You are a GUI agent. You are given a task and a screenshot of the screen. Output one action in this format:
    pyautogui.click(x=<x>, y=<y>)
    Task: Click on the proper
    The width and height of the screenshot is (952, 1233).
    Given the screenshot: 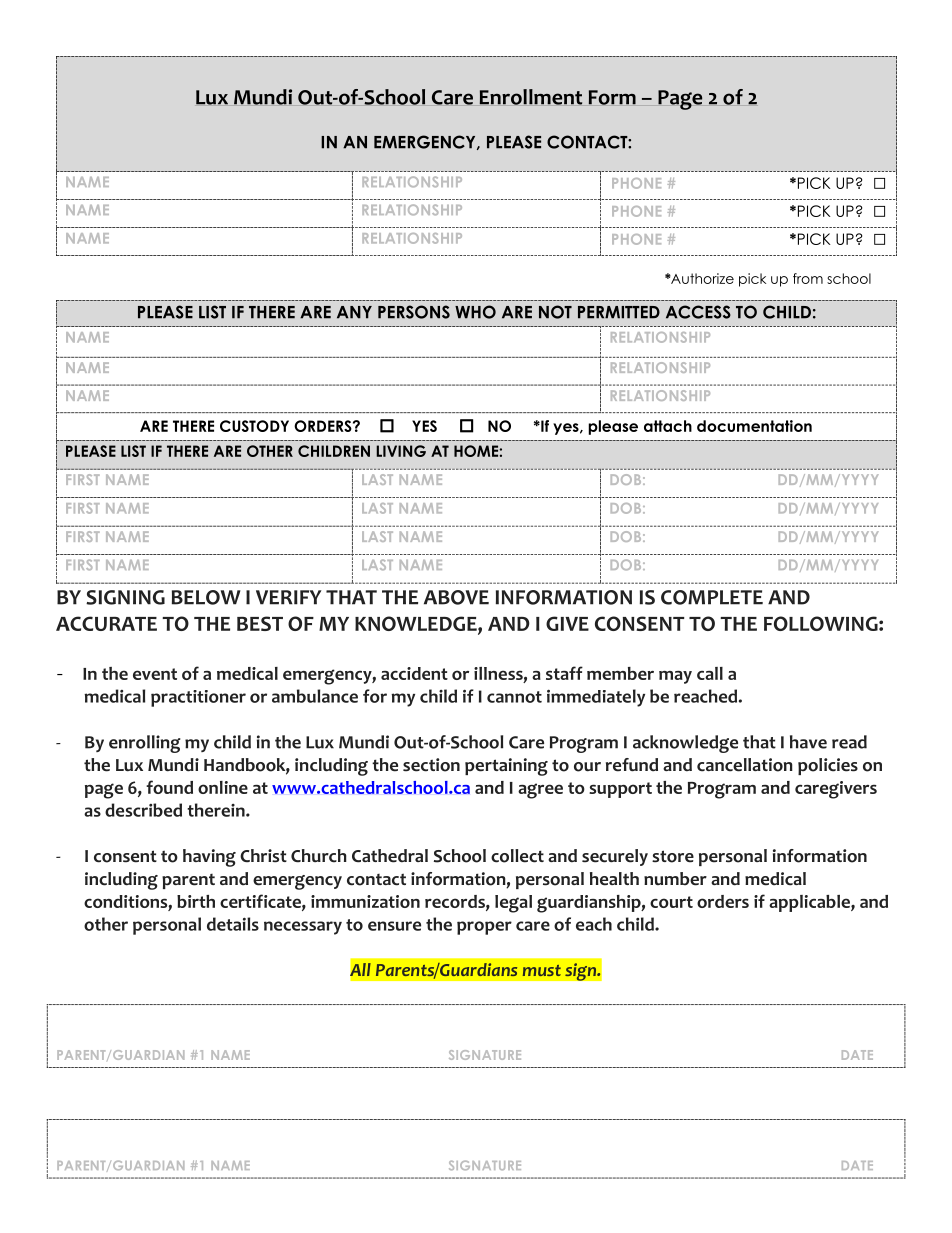 What is the action you would take?
    pyautogui.click(x=484, y=928)
